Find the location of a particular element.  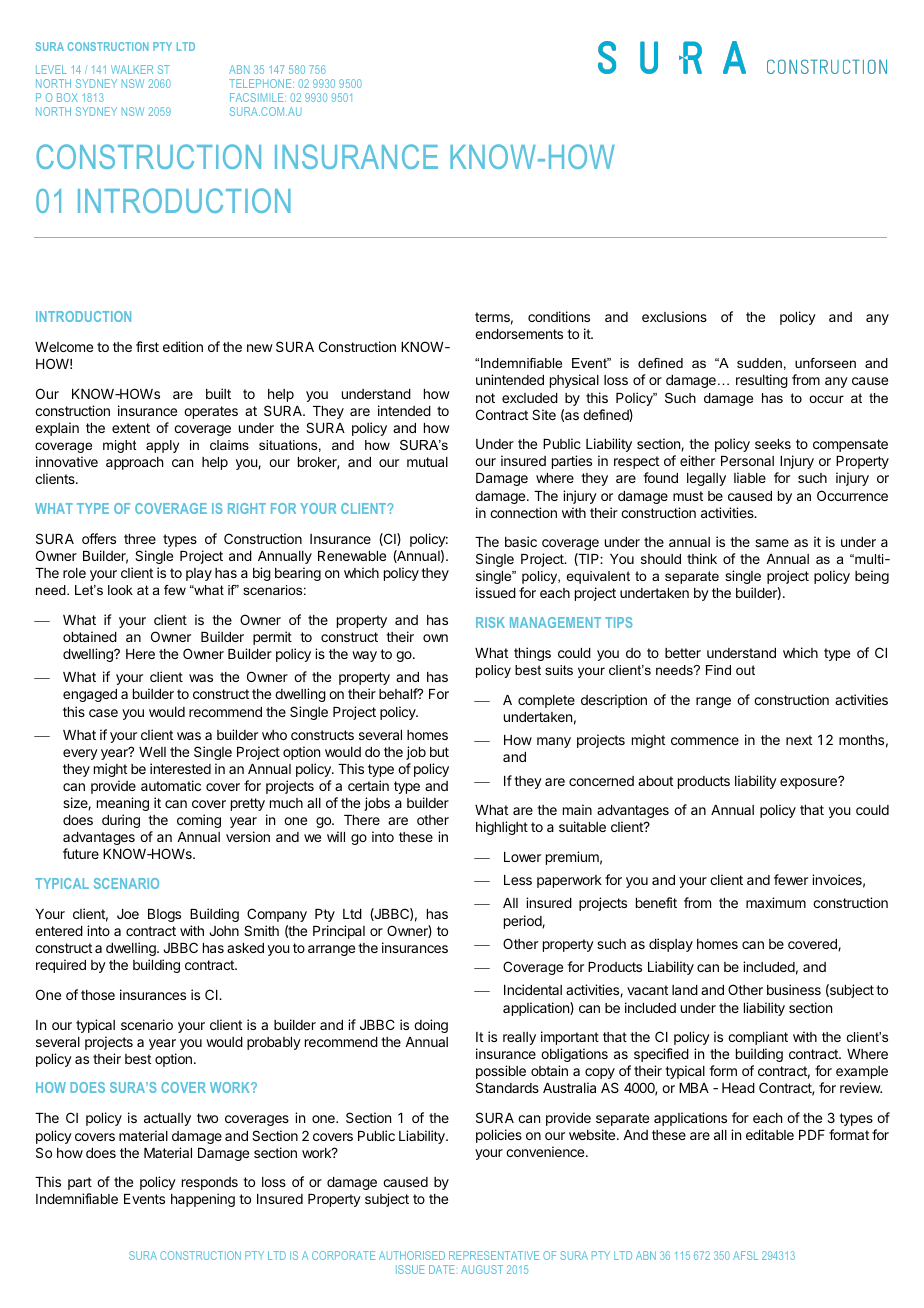

TELEPHONE is located at coordinates (261, 83).
